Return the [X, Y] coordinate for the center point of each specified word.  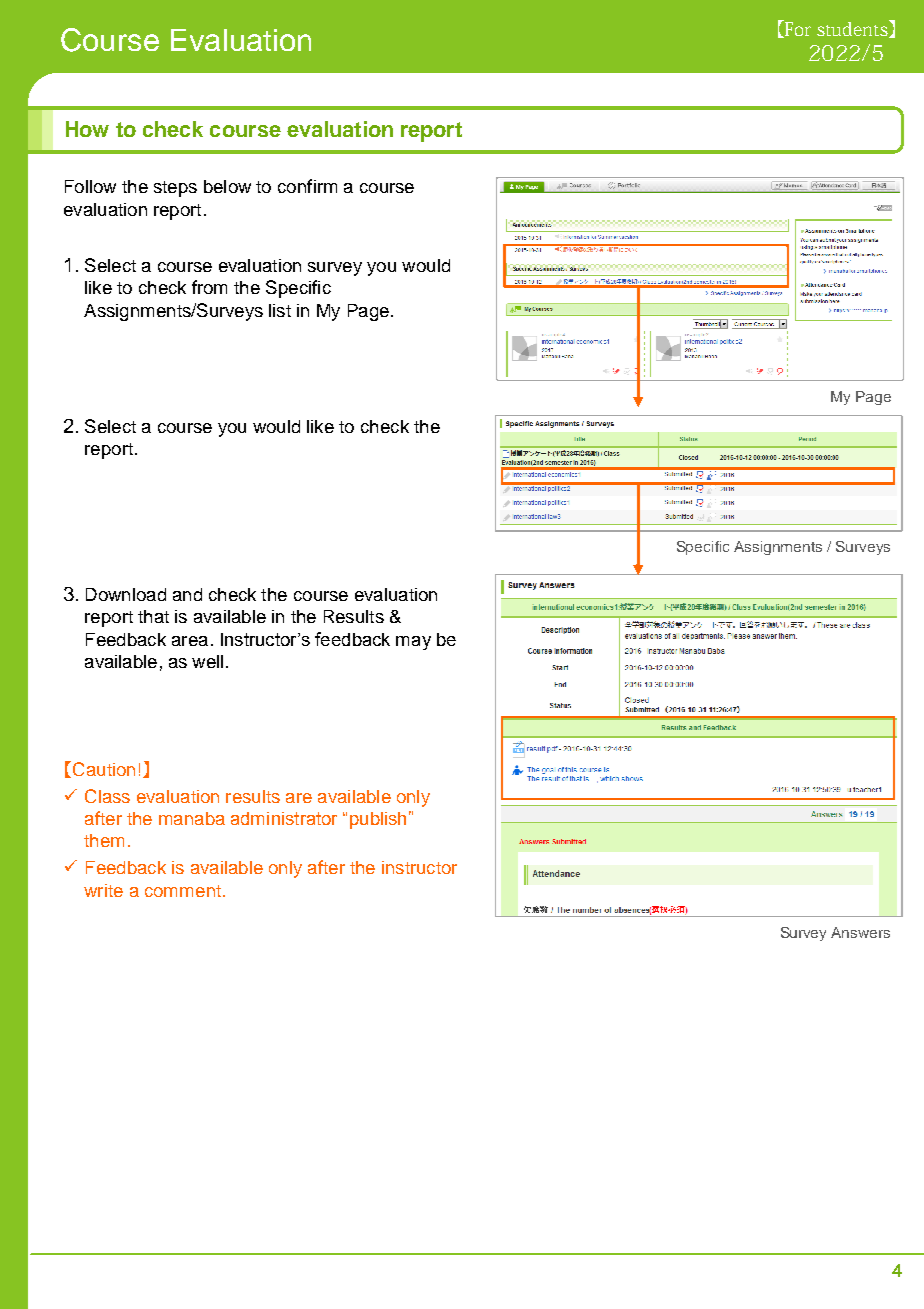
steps [175, 189]
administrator [284, 818]
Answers [860, 932]
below [227, 186]
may [413, 643]
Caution [104, 769]
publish [378, 820]
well [207, 661]
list [280, 310]
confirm [307, 186]
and [187, 594]
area [190, 641]
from [209, 287]
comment [183, 891]
